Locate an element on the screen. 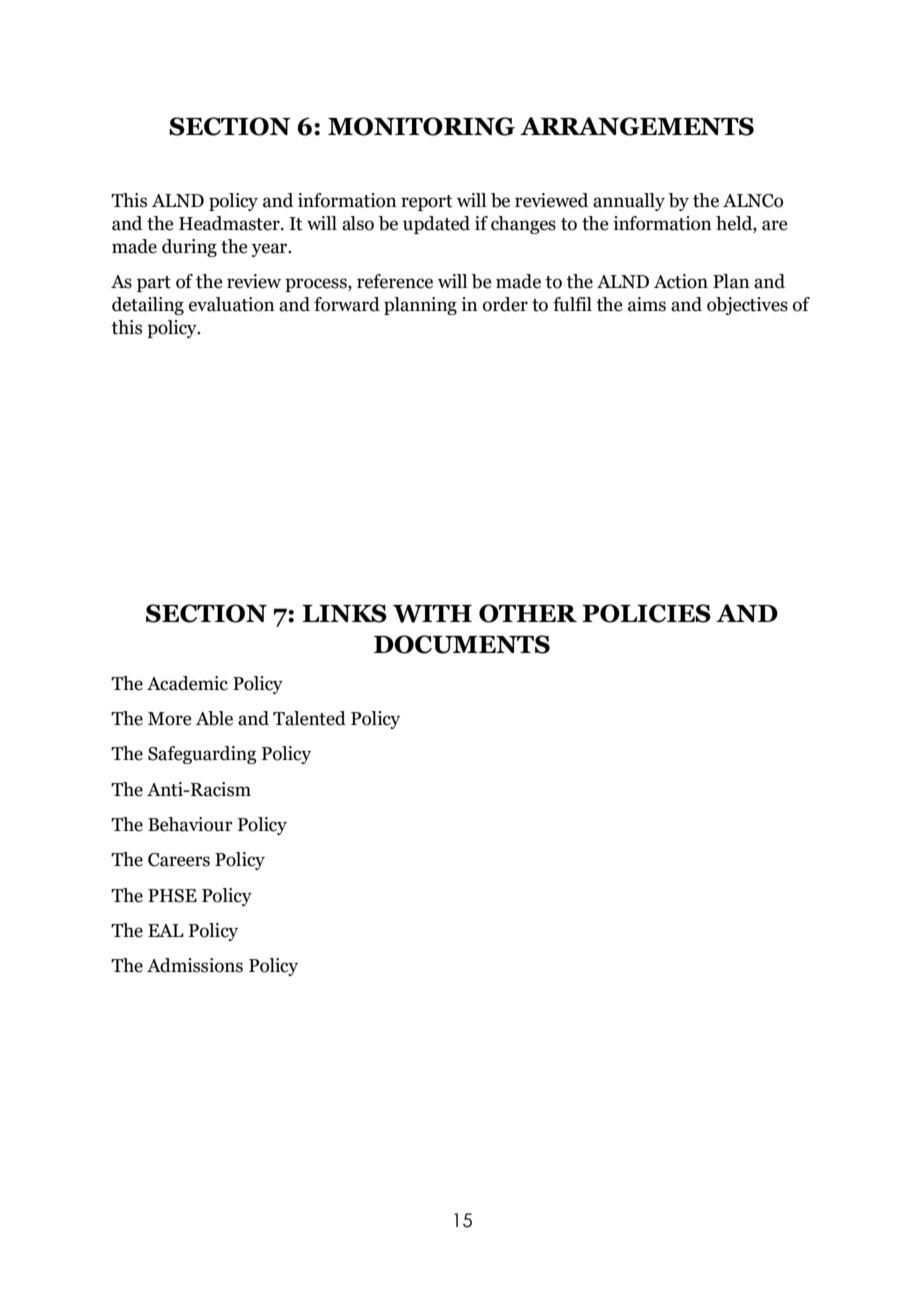 The width and height of the screenshot is (924, 1308). DOCUMENTS is located at coordinates (462, 644).
